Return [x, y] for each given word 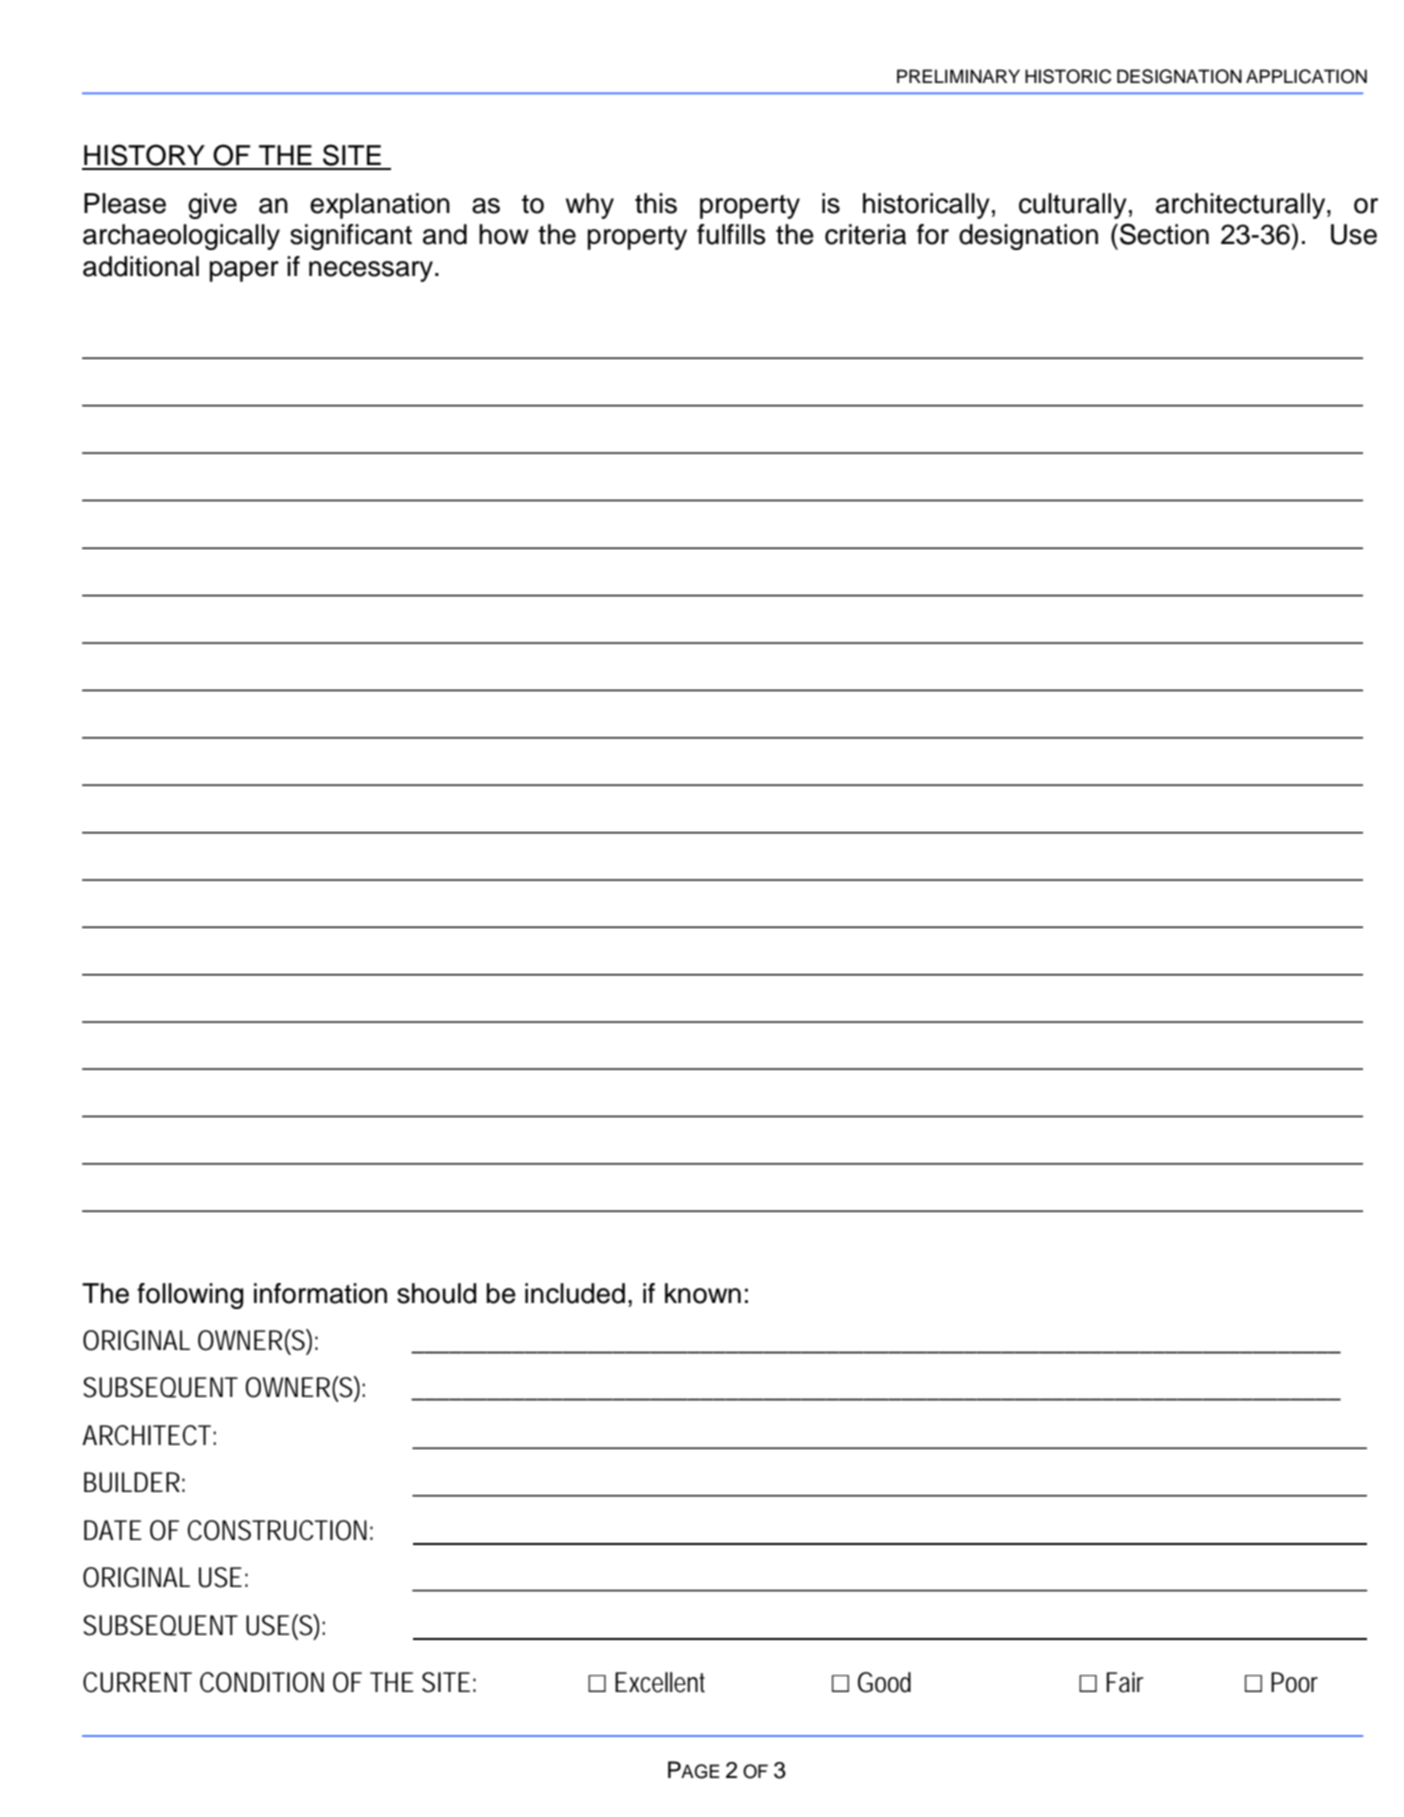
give [212, 206]
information [320, 1293]
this [656, 203]
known [703, 1293]
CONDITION [262, 1682]
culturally [1073, 206]
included [575, 1293]
